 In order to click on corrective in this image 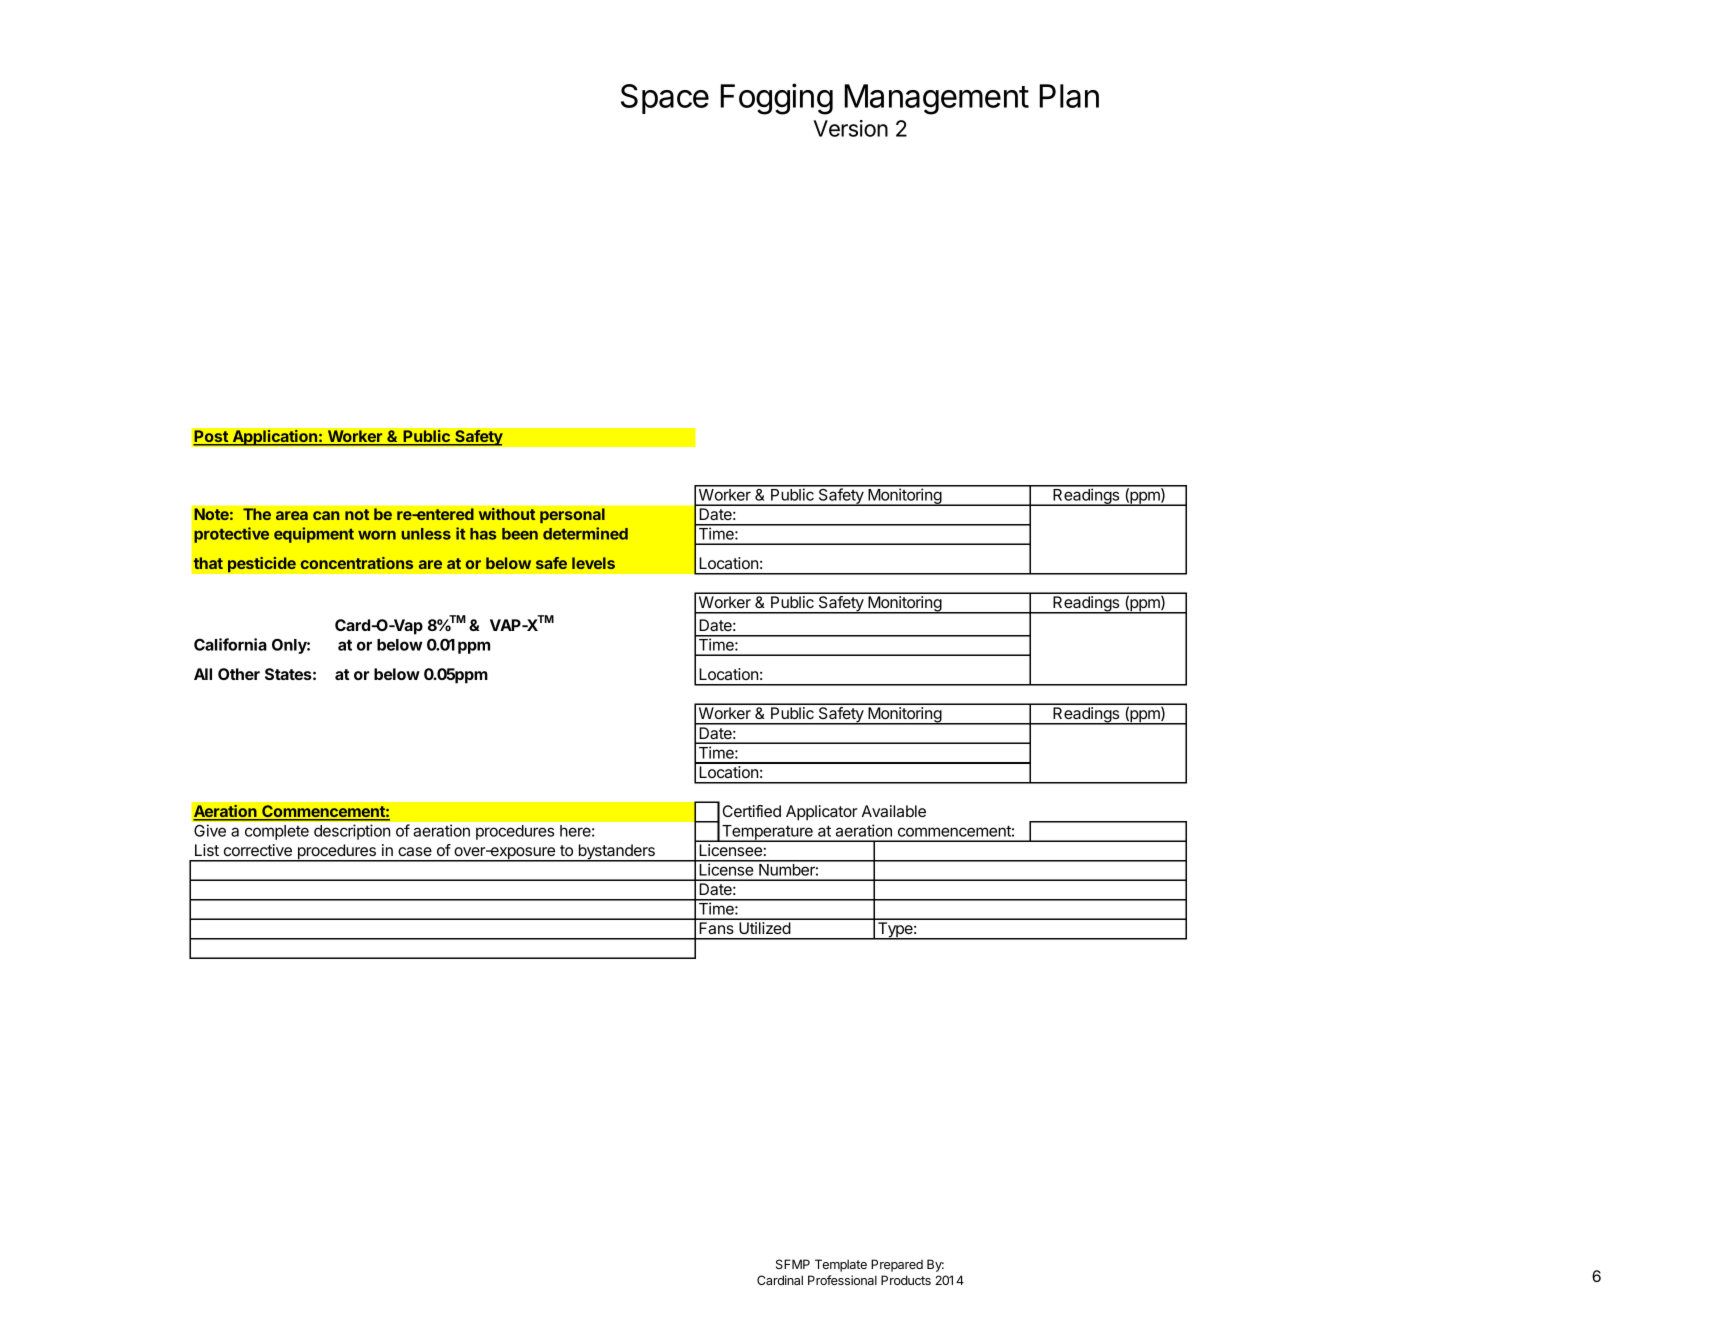, I will do `click(258, 850)`.
